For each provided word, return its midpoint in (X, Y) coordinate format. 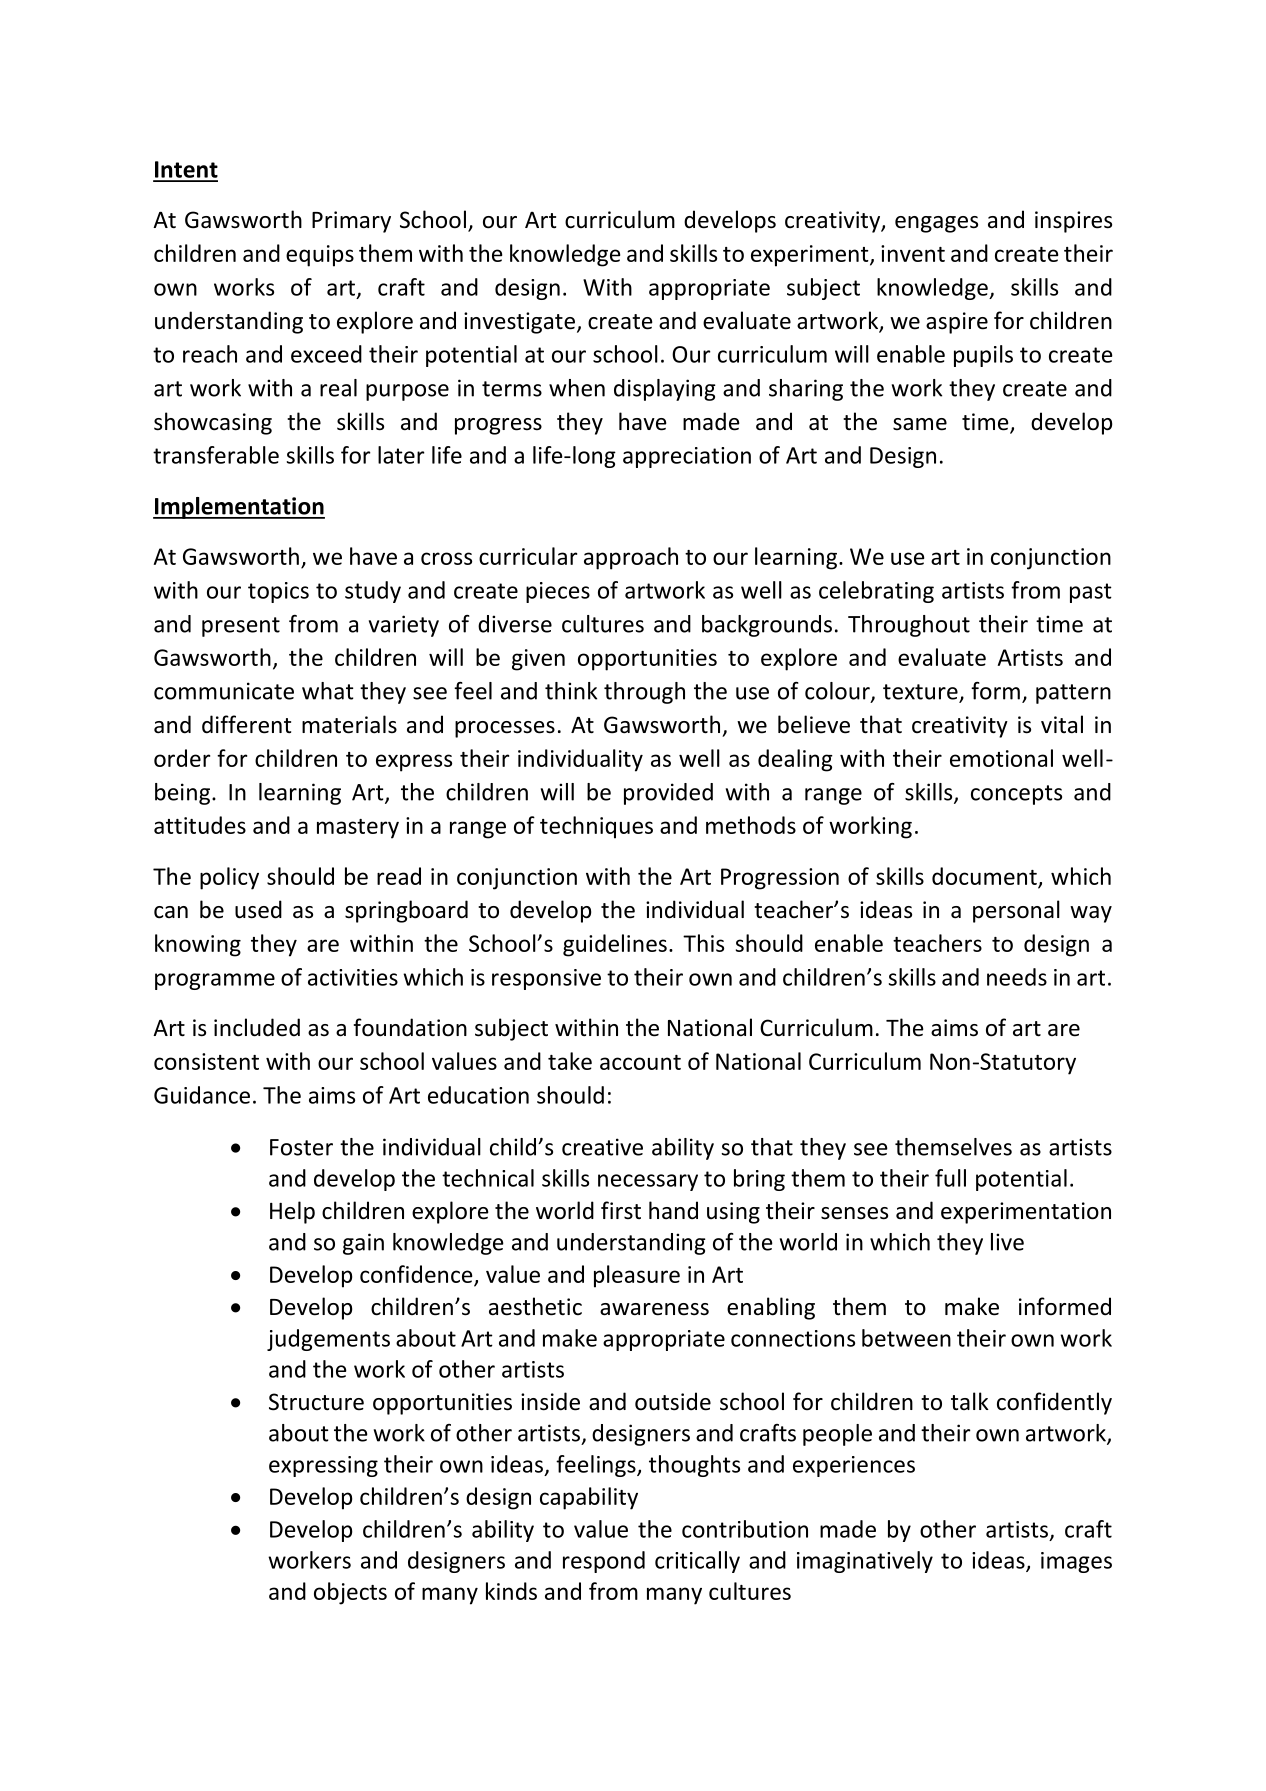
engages (936, 224)
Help (292, 1212)
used (258, 909)
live (1007, 1242)
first (621, 1210)
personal (1016, 911)
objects (350, 1593)
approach (631, 558)
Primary (351, 222)
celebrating (876, 592)
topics (278, 592)
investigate (519, 323)
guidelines (615, 945)
